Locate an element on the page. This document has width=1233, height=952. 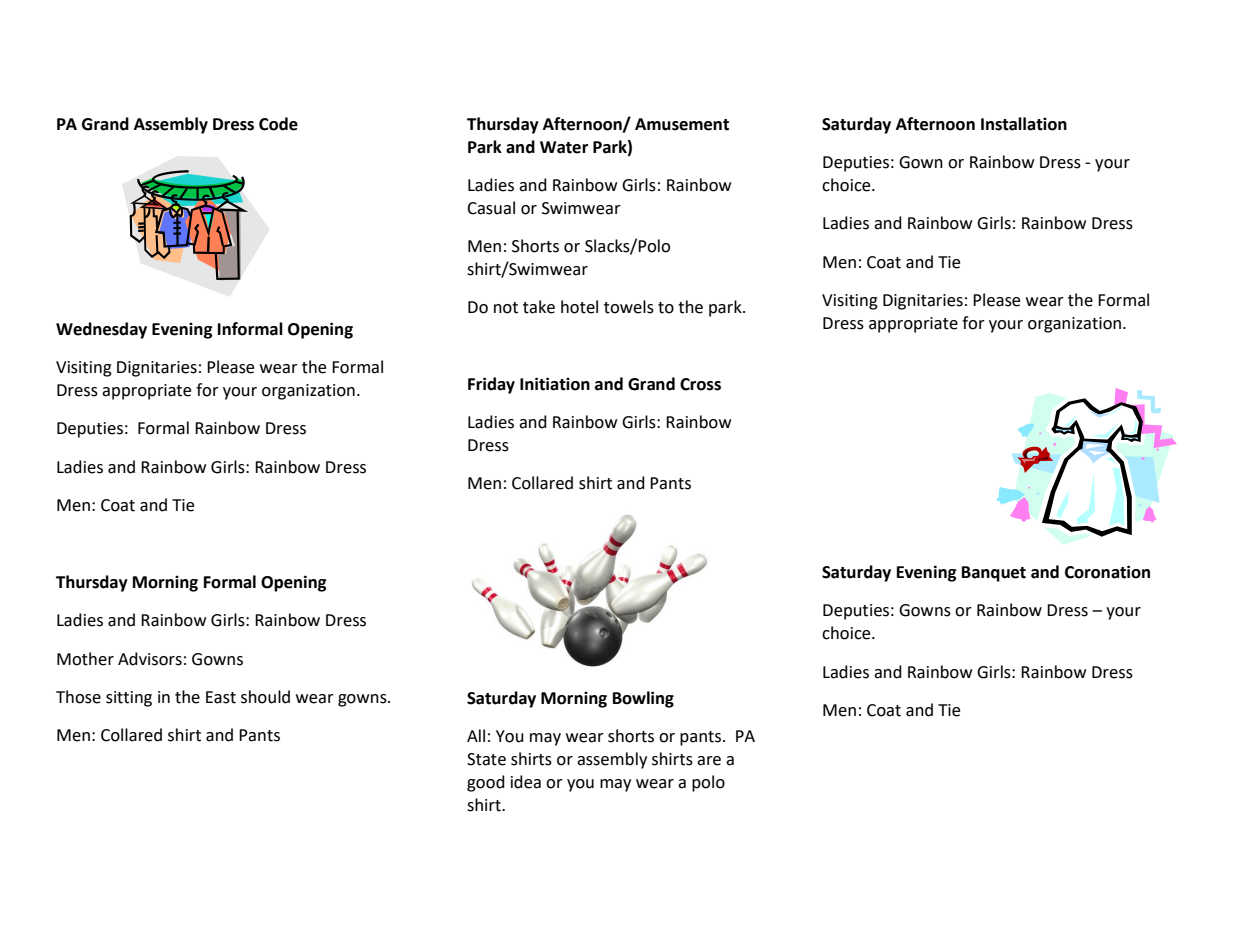
hotel is located at coordinates (579, 307).
